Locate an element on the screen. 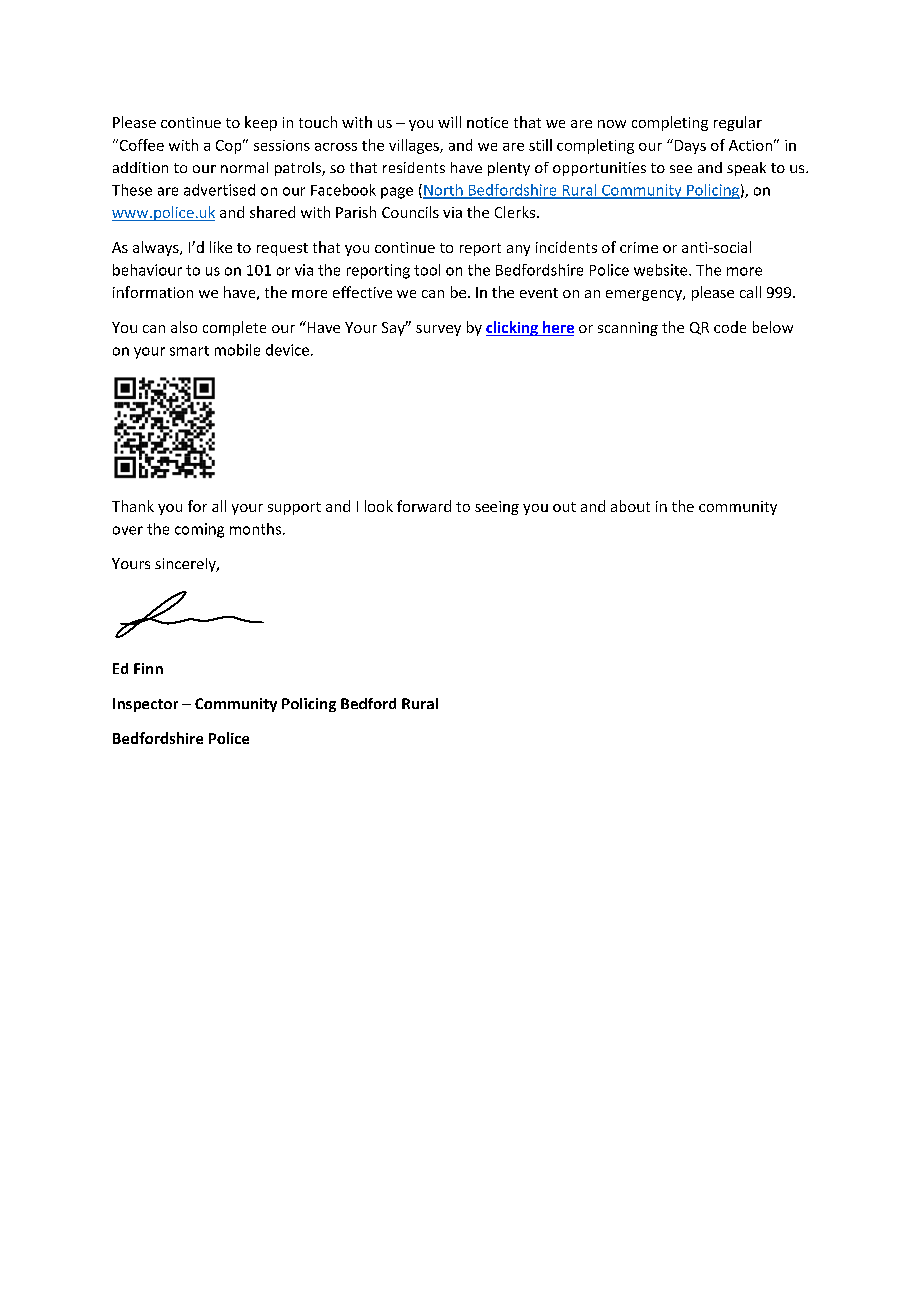  will is located at coordinates (449, 122).
